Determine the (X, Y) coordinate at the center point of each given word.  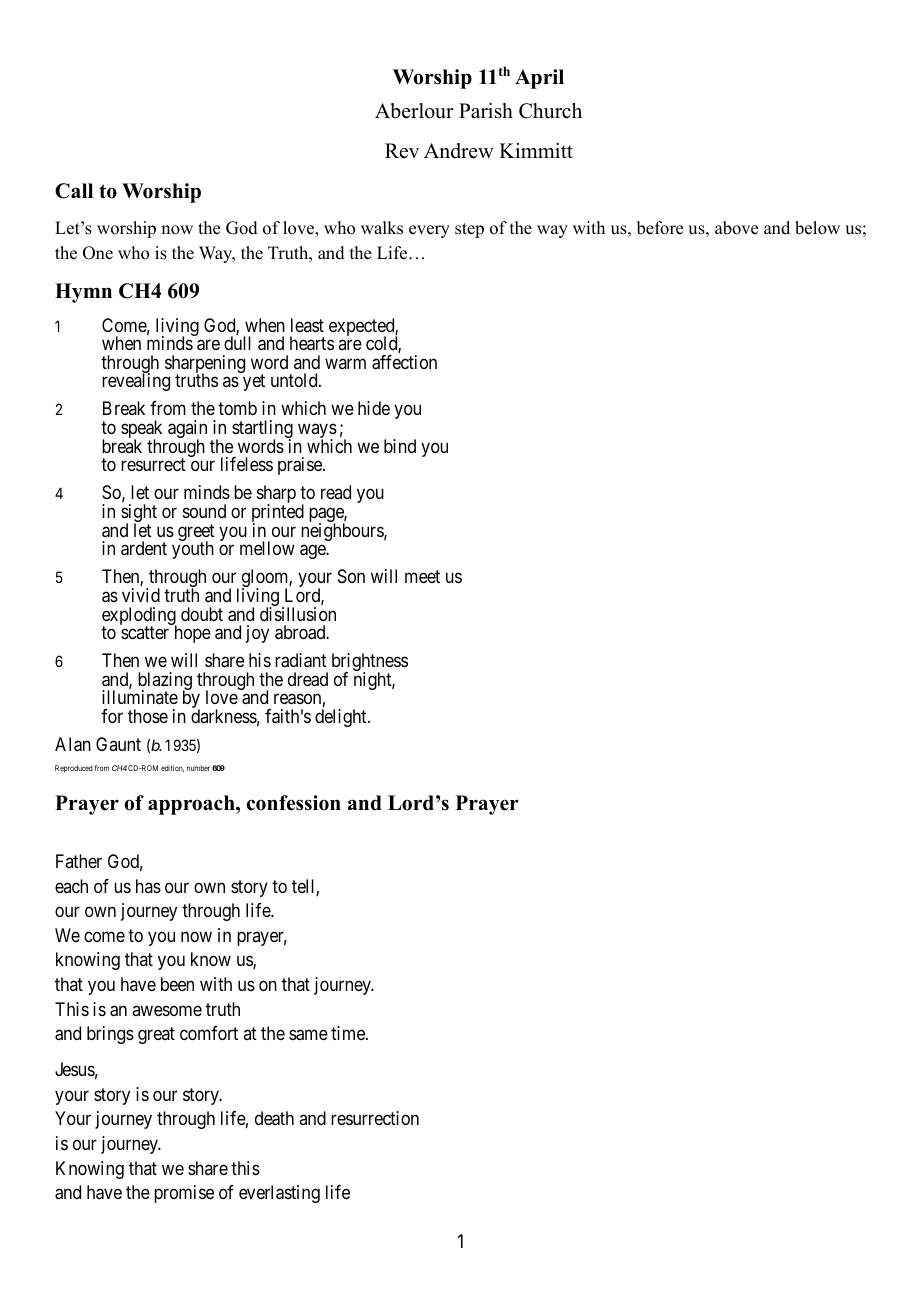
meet (422, 577)
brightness (370, 663)
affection (404, 362)
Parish (486, 111)
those (148, 716)
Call (74, 191)
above (736, 228)
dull (237, 343)
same (308, 1035)
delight (342, 718)
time (349, 1033)
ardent (144, 548)
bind (400, 446)
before (660, 228)
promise (184, 1194)
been (177, 984)
